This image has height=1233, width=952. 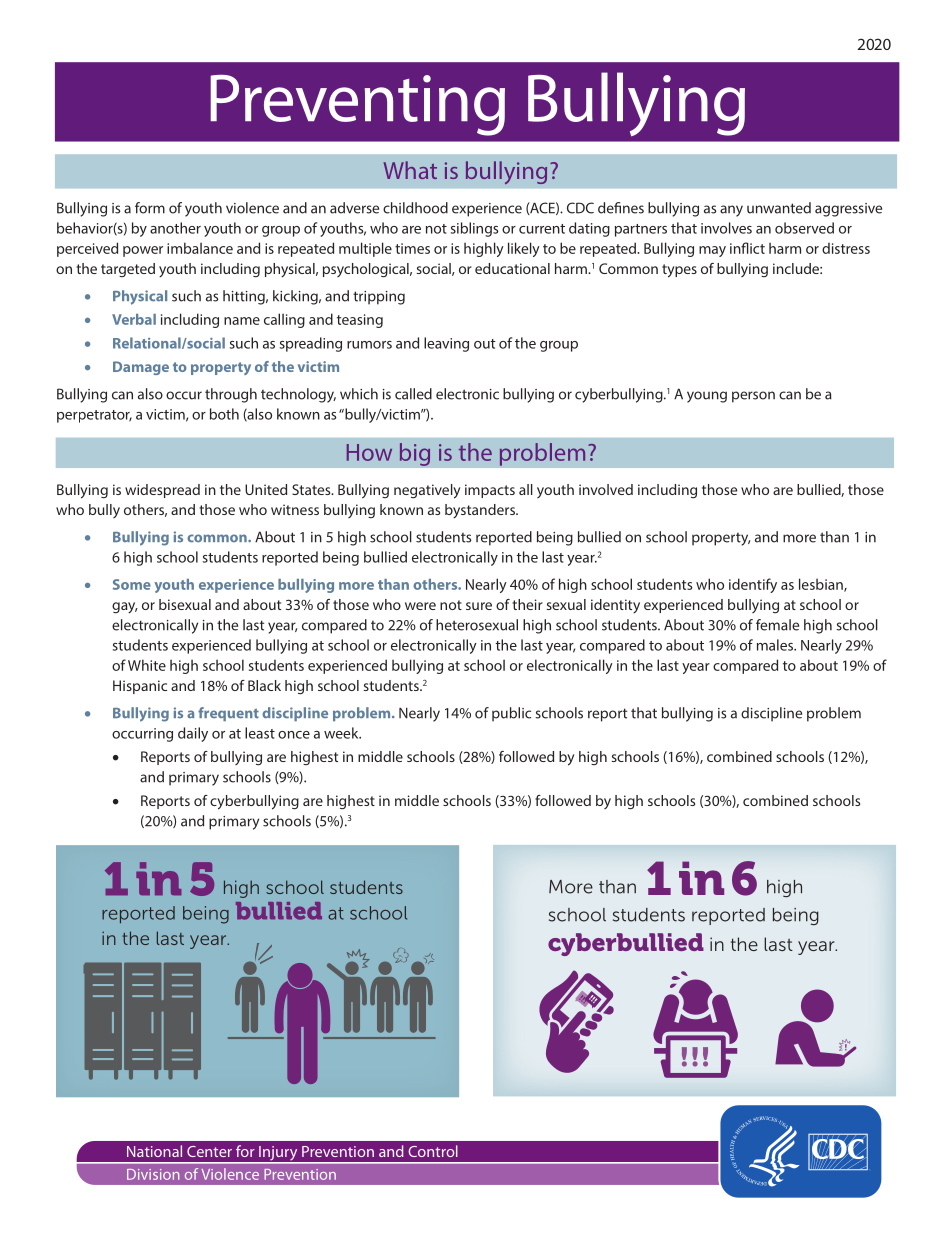 What do you see at coordinates (479, 606) in the image?
I see `sure` at bounding box center [479, 606].
